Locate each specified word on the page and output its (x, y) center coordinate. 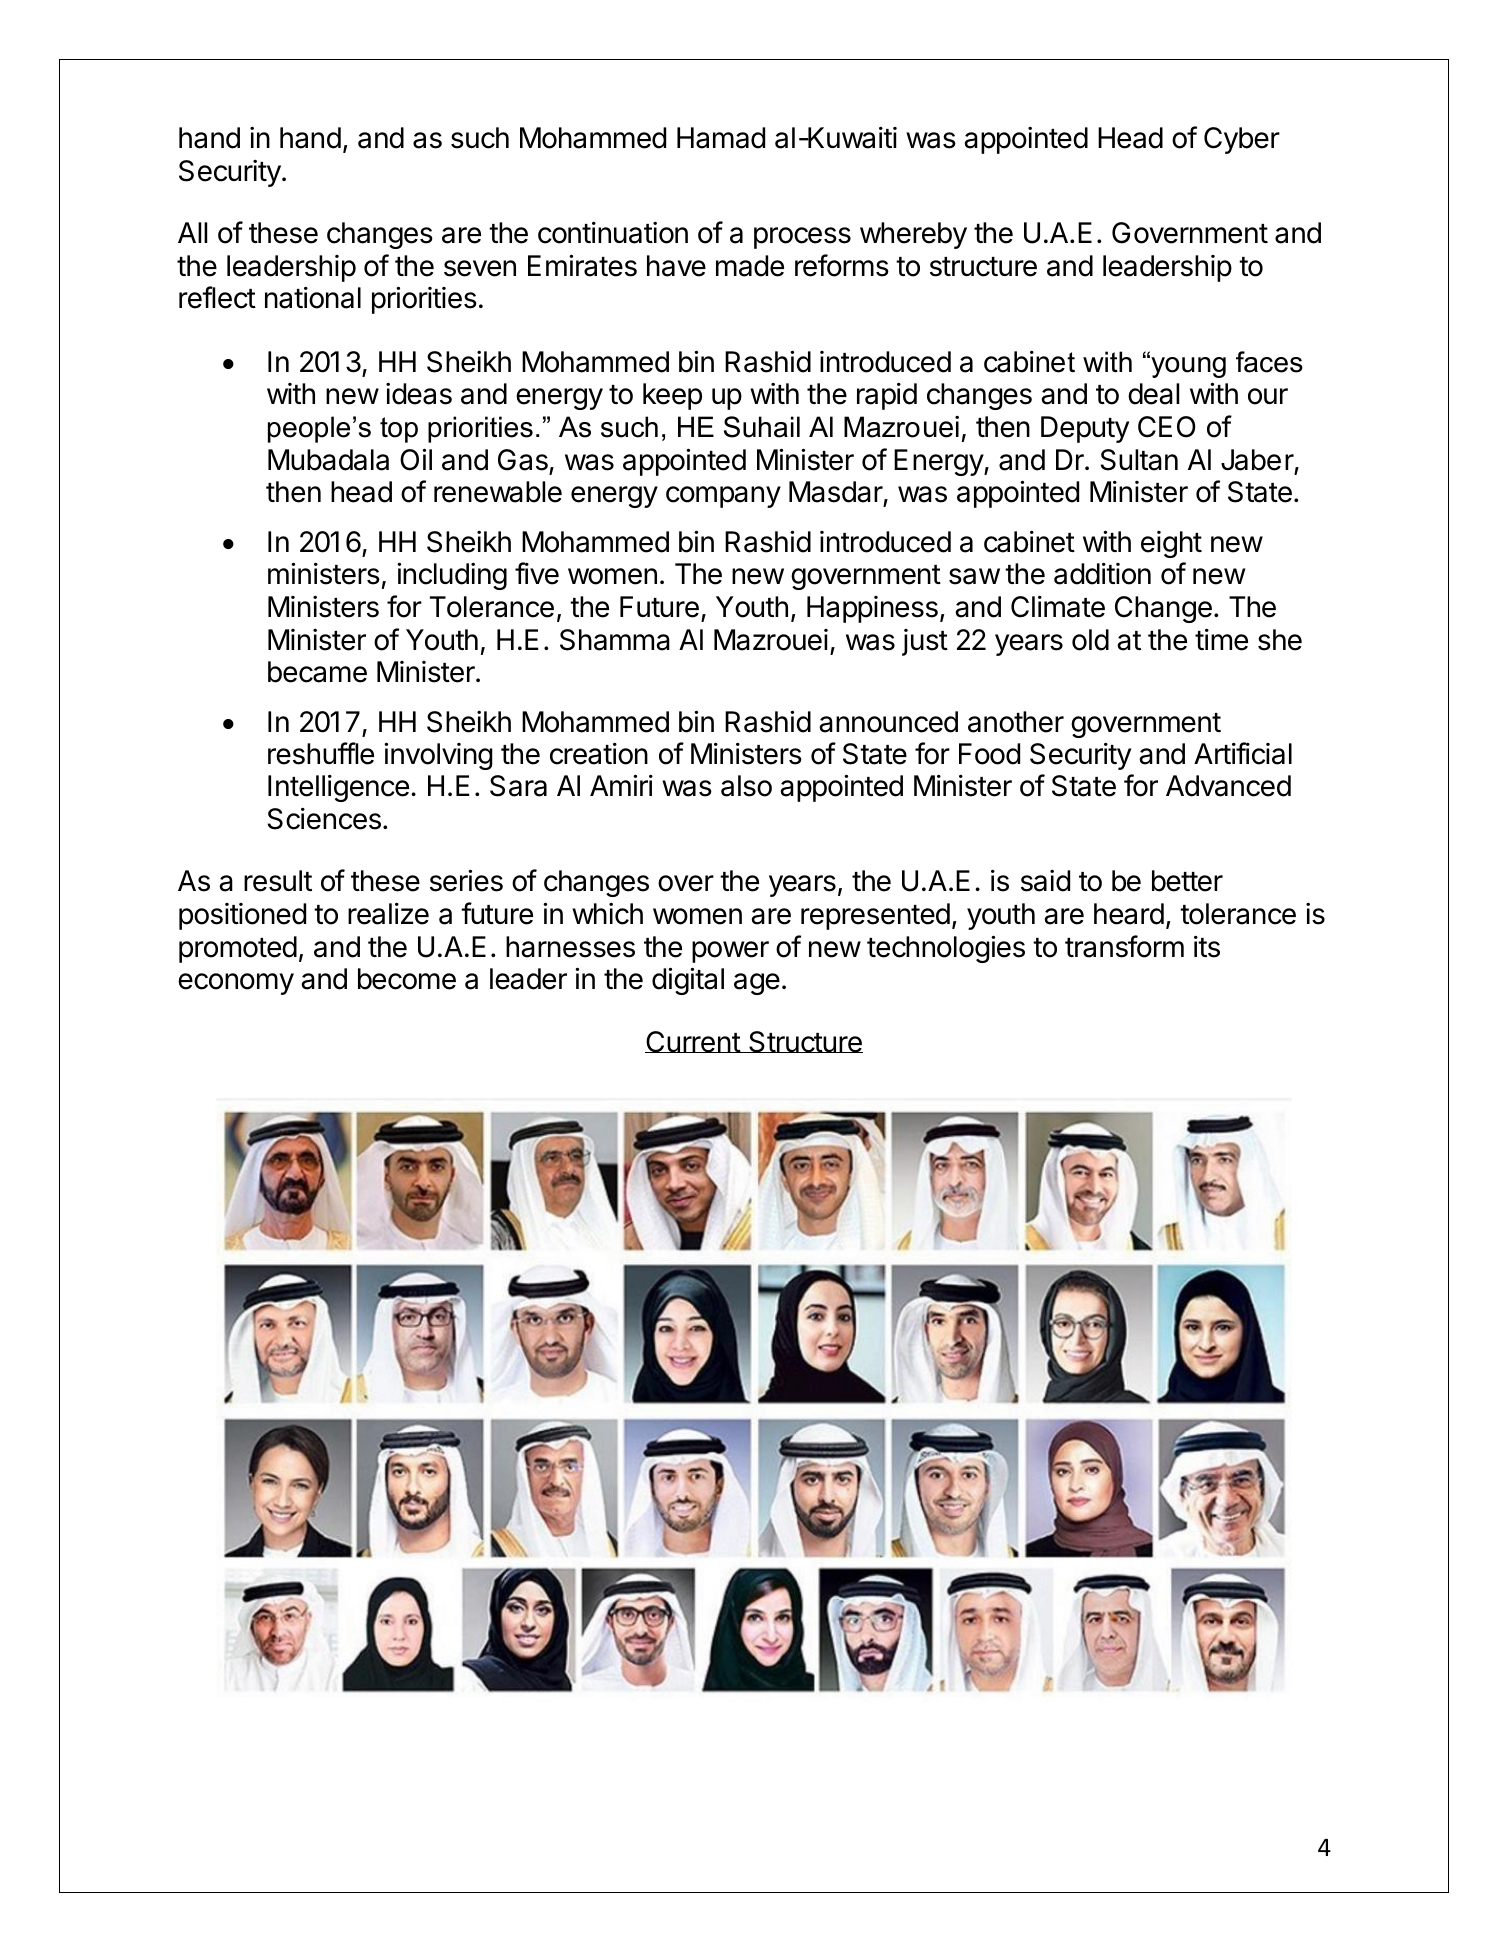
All (192, 232)
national (313, 297)
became (317, 672)
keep (672, 396)
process (802, 238)
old (1090, 640)
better (1187, 881)
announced (888, 722)
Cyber (1242, 140)
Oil (416, 459)
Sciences (324, 818)
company (723, 497)
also (746, 786)
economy (236, 984)
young (1187, 366)
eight (1171, 544)
